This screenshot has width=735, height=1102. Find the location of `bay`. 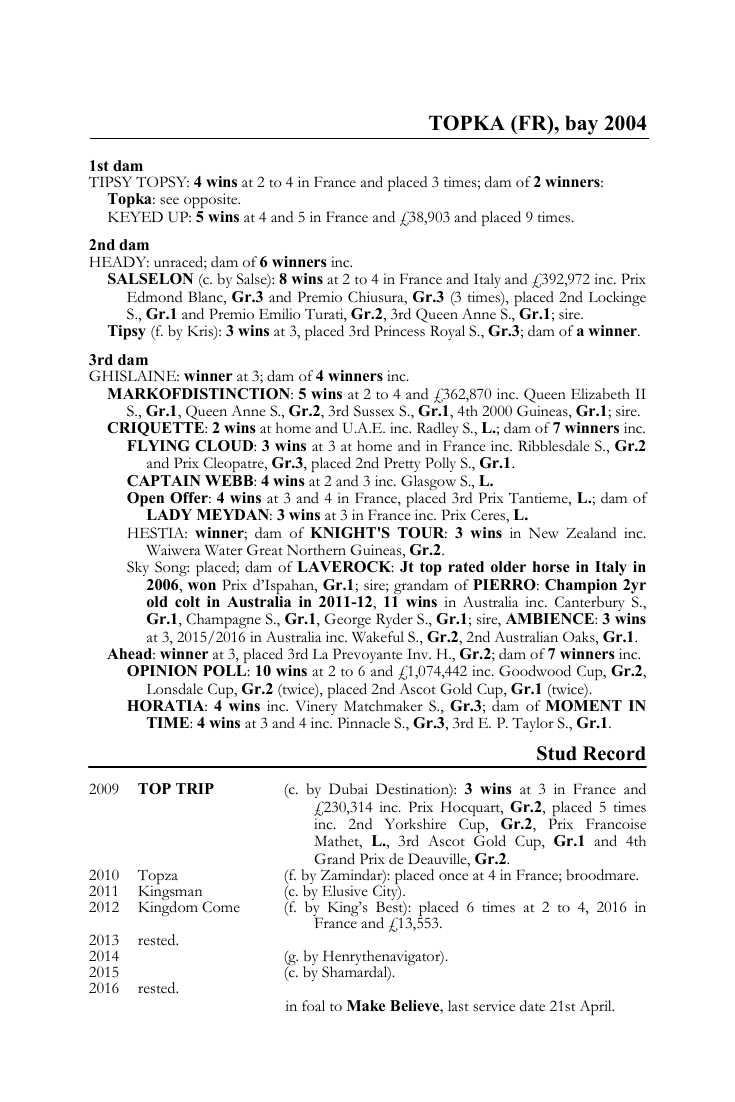

bay is located at coordinates (582, 125).
